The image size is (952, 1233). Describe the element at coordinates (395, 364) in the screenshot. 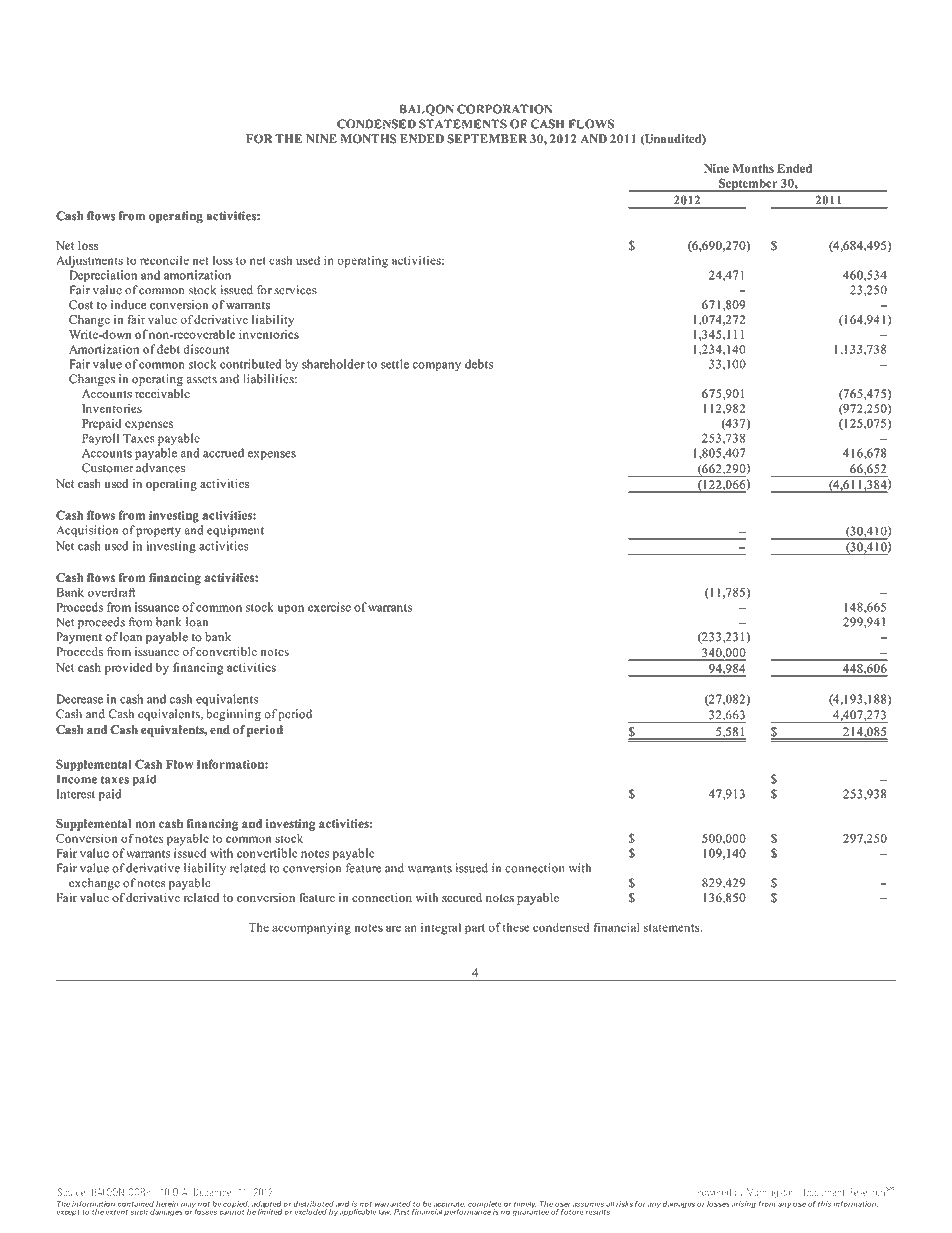

I see `settle` at that location.
